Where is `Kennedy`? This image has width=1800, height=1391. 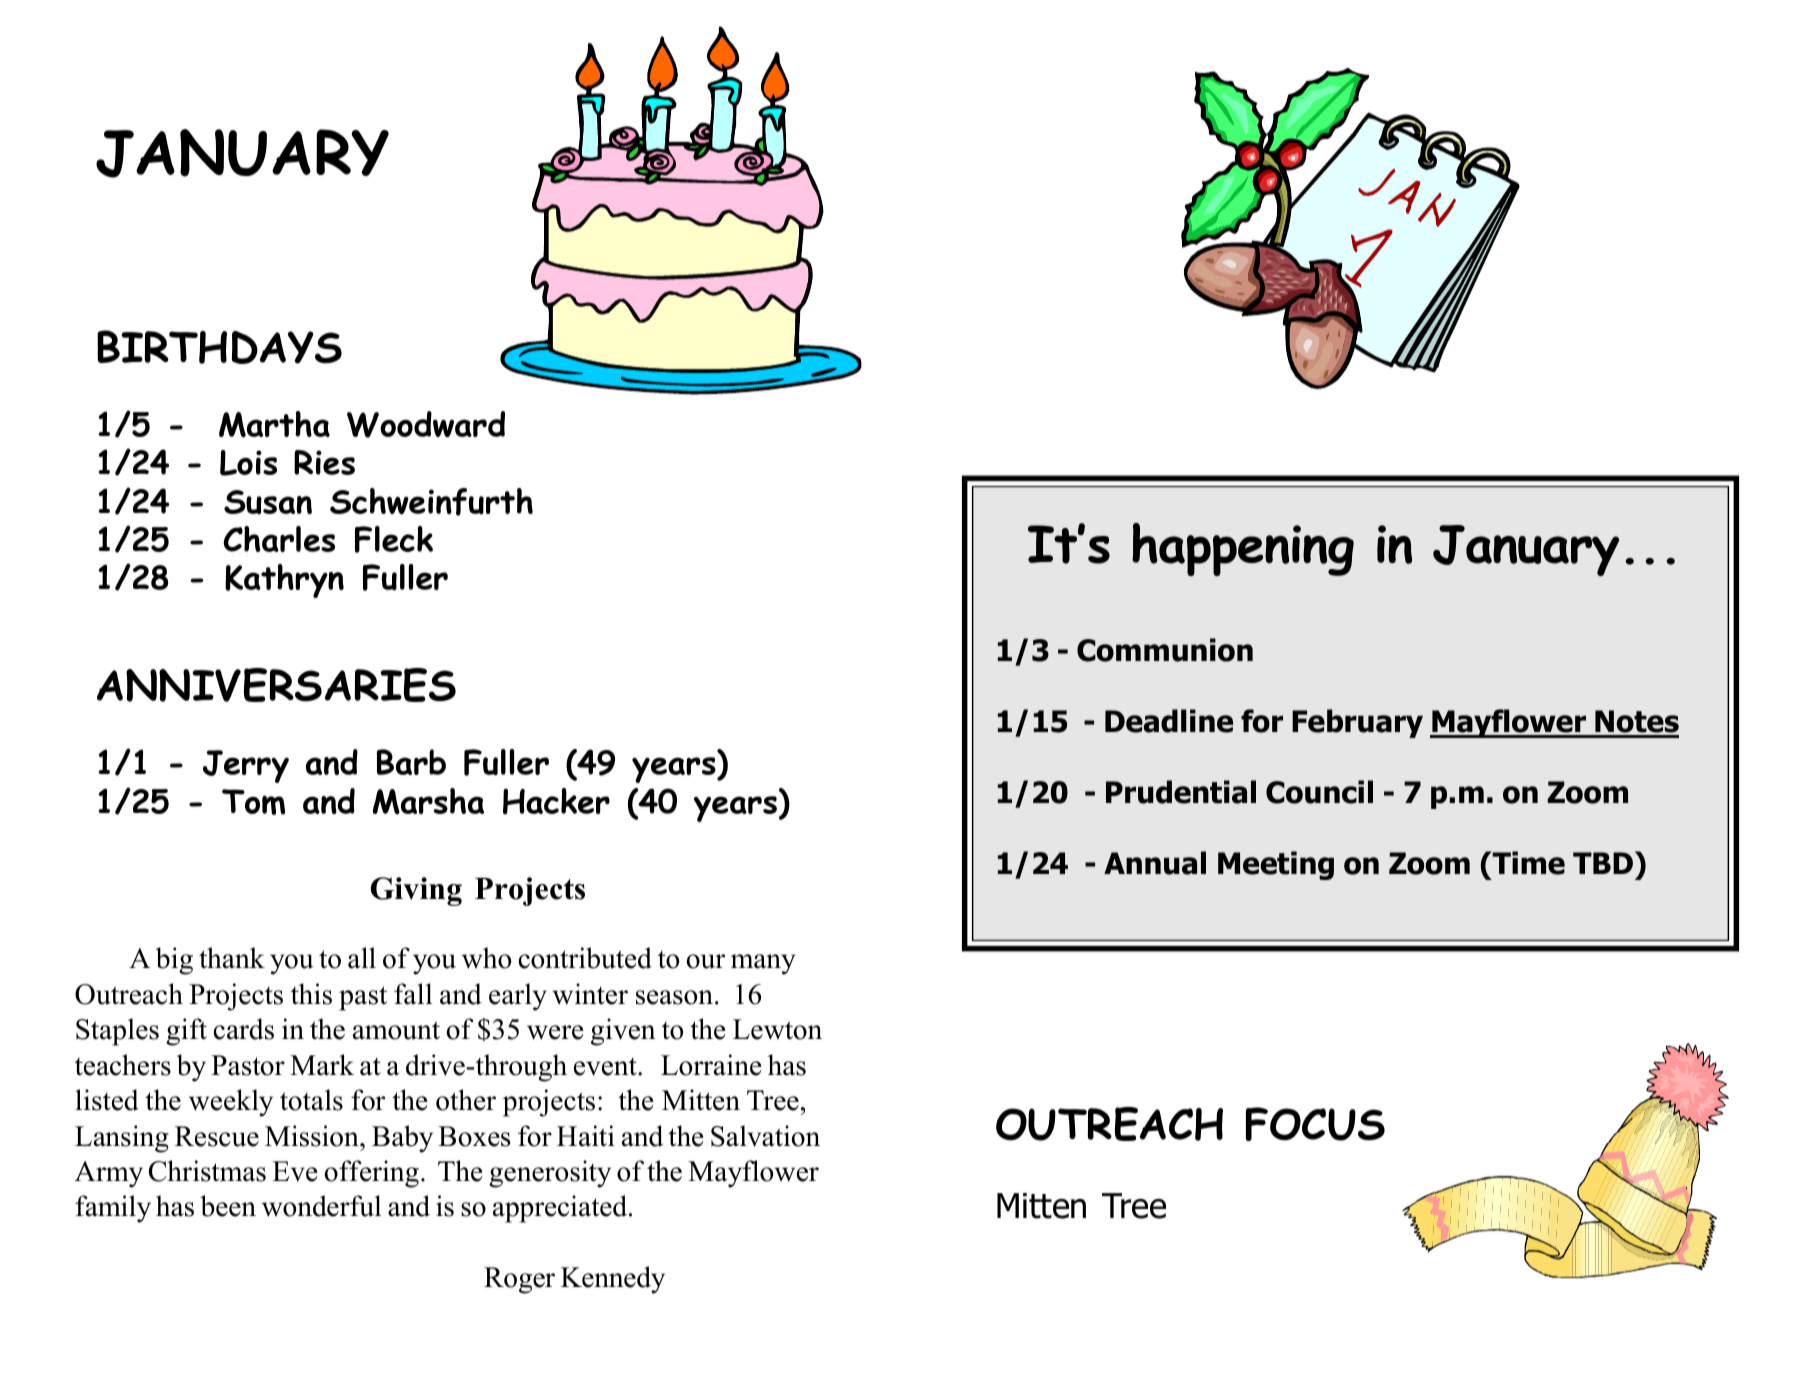
Kennedy is located at coordinates (613, 1280).
